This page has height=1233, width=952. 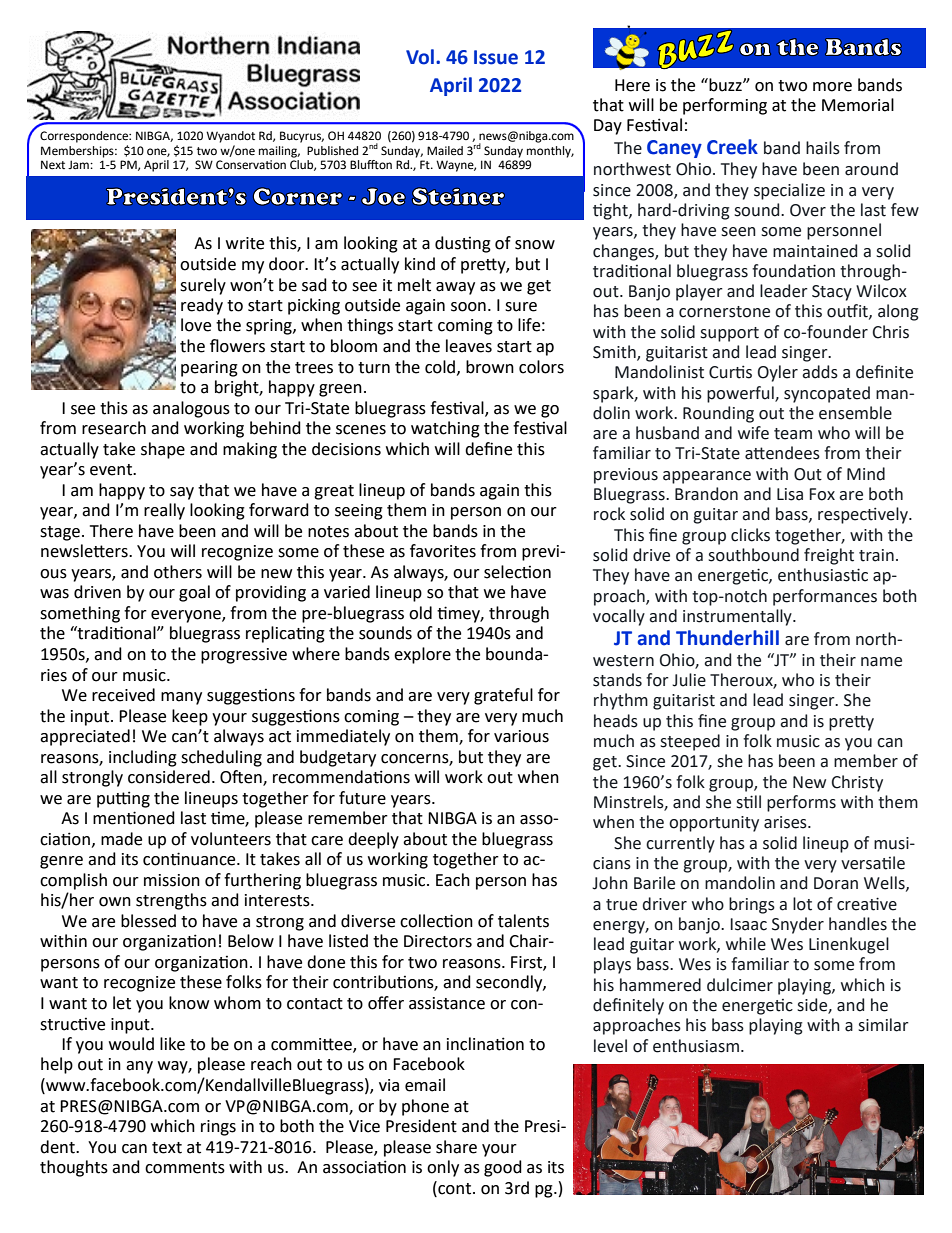 I want to click on selection, so click(x=517, y=572).
